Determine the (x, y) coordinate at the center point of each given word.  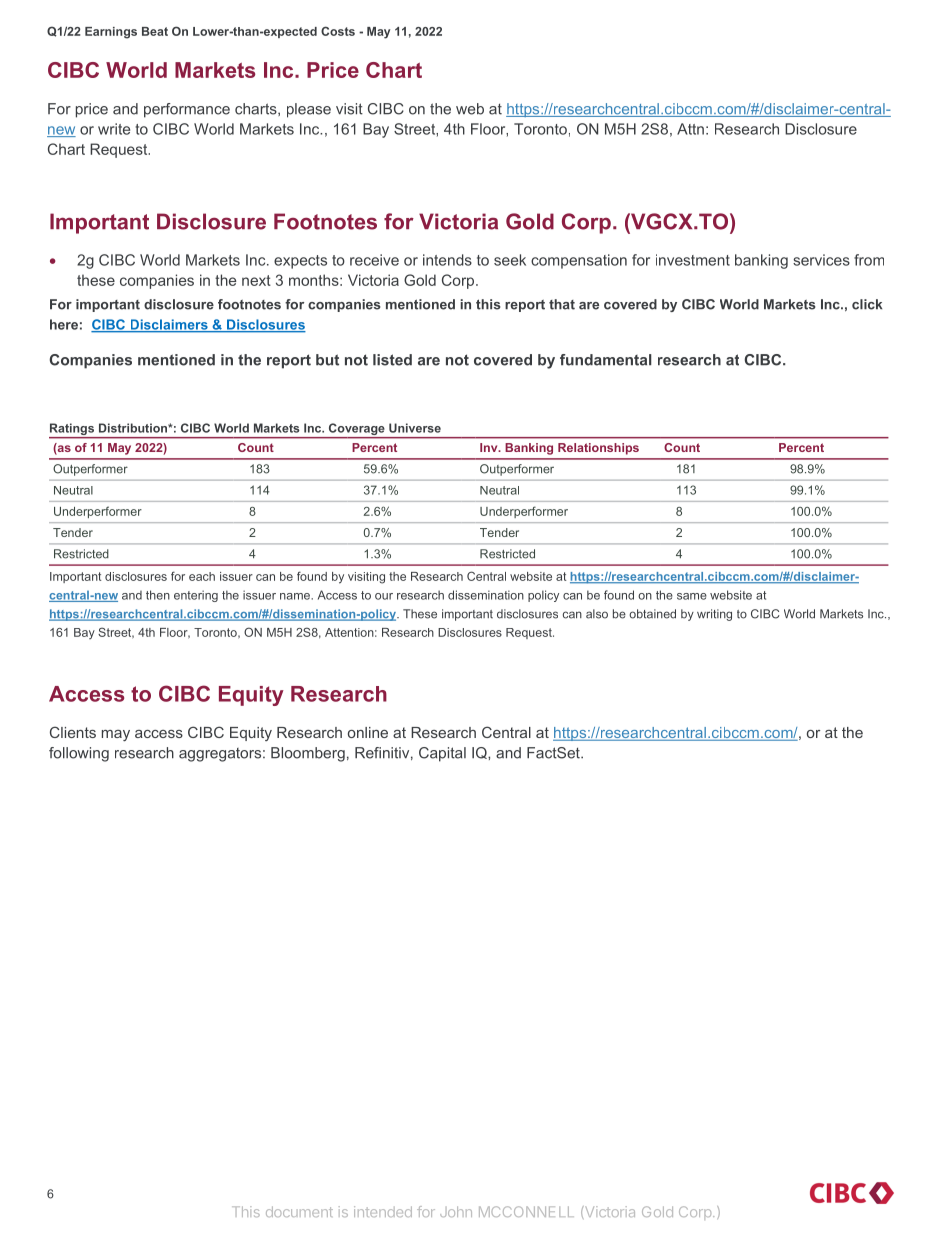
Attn (690, 129)
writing (714, 615)
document (299, 1211)
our (384, 596)
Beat (155, 31)
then (158, 595)
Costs (338, 31)
